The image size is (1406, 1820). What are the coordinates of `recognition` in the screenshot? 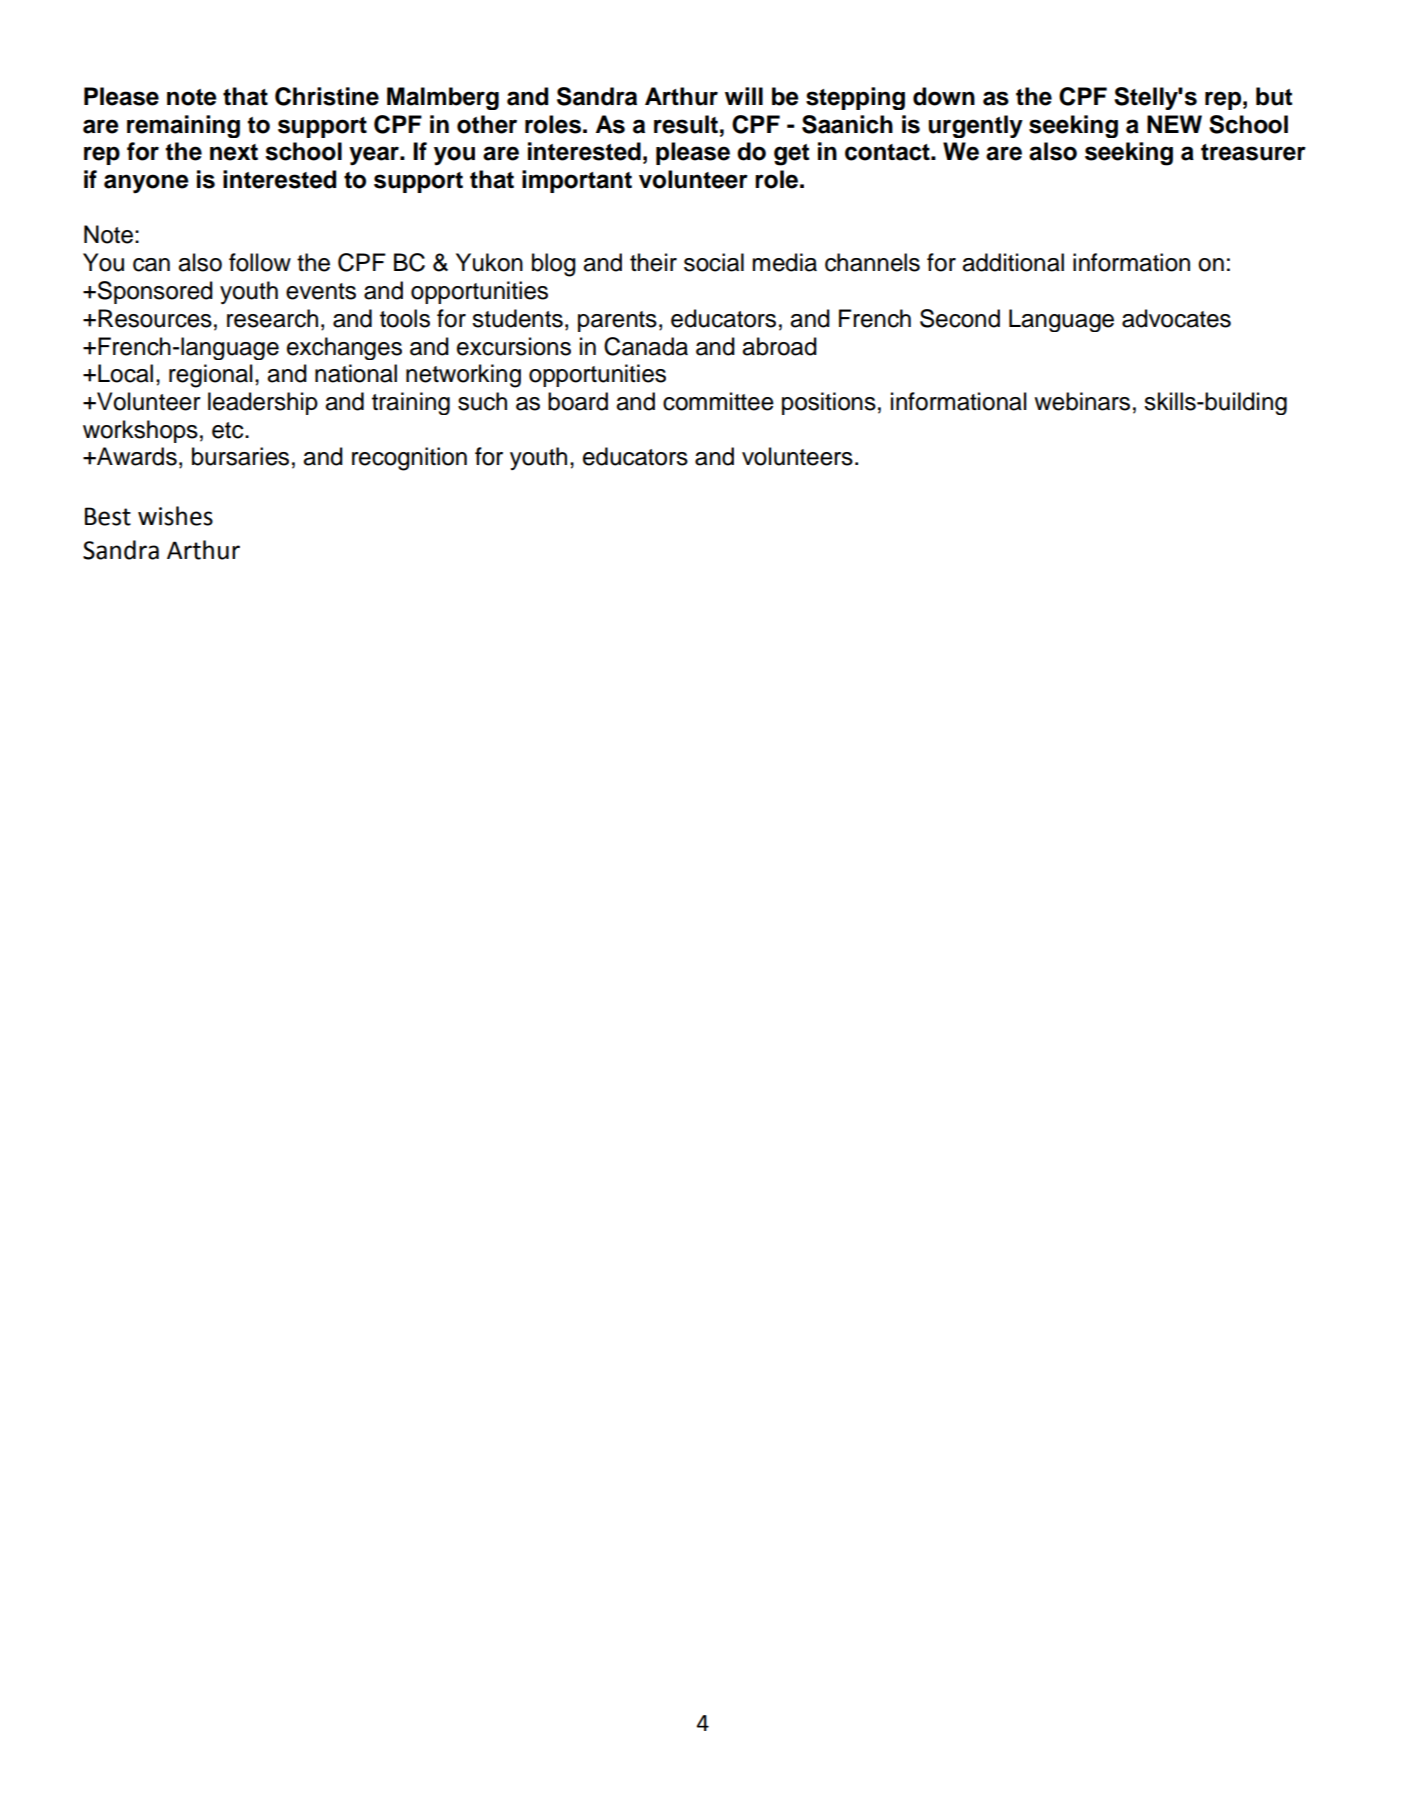 It's located at (409, 459).
